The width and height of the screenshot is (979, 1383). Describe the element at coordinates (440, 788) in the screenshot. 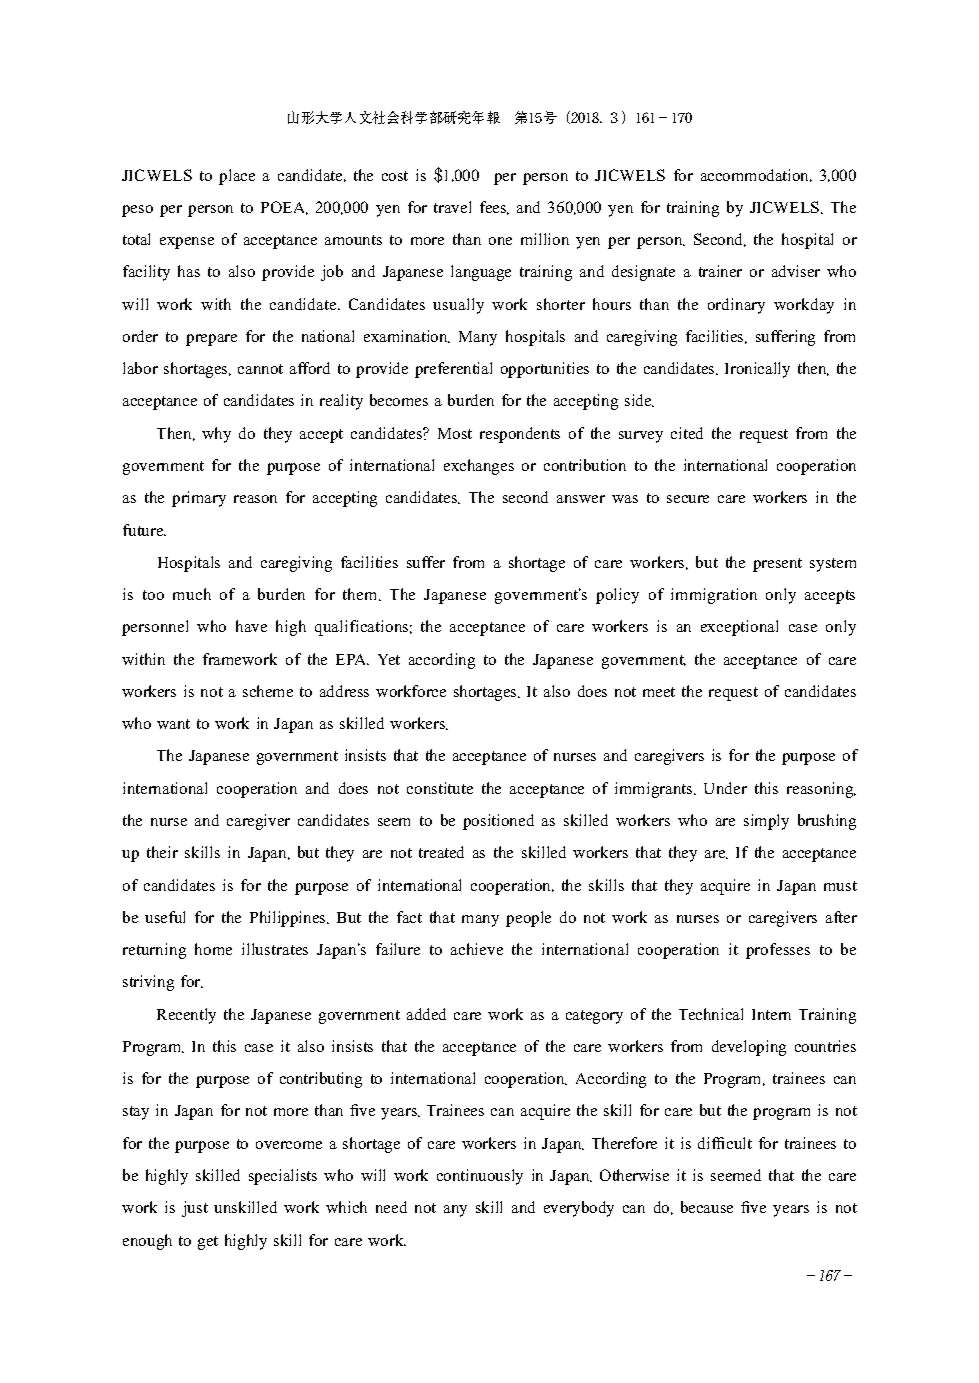

I see `constitute` at that location.
